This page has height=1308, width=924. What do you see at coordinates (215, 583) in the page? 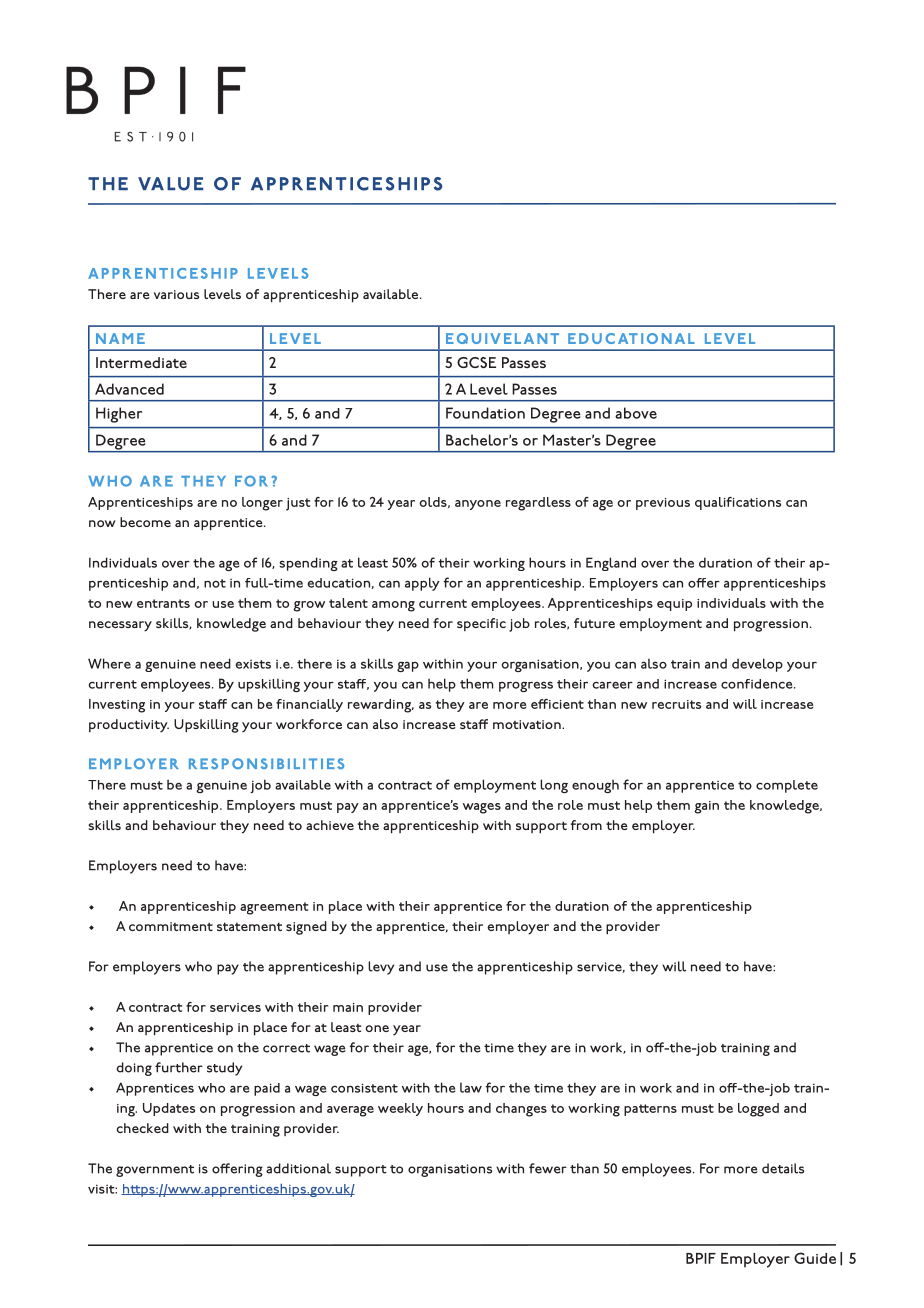
I see `not` at bounding box center [215, 583].
